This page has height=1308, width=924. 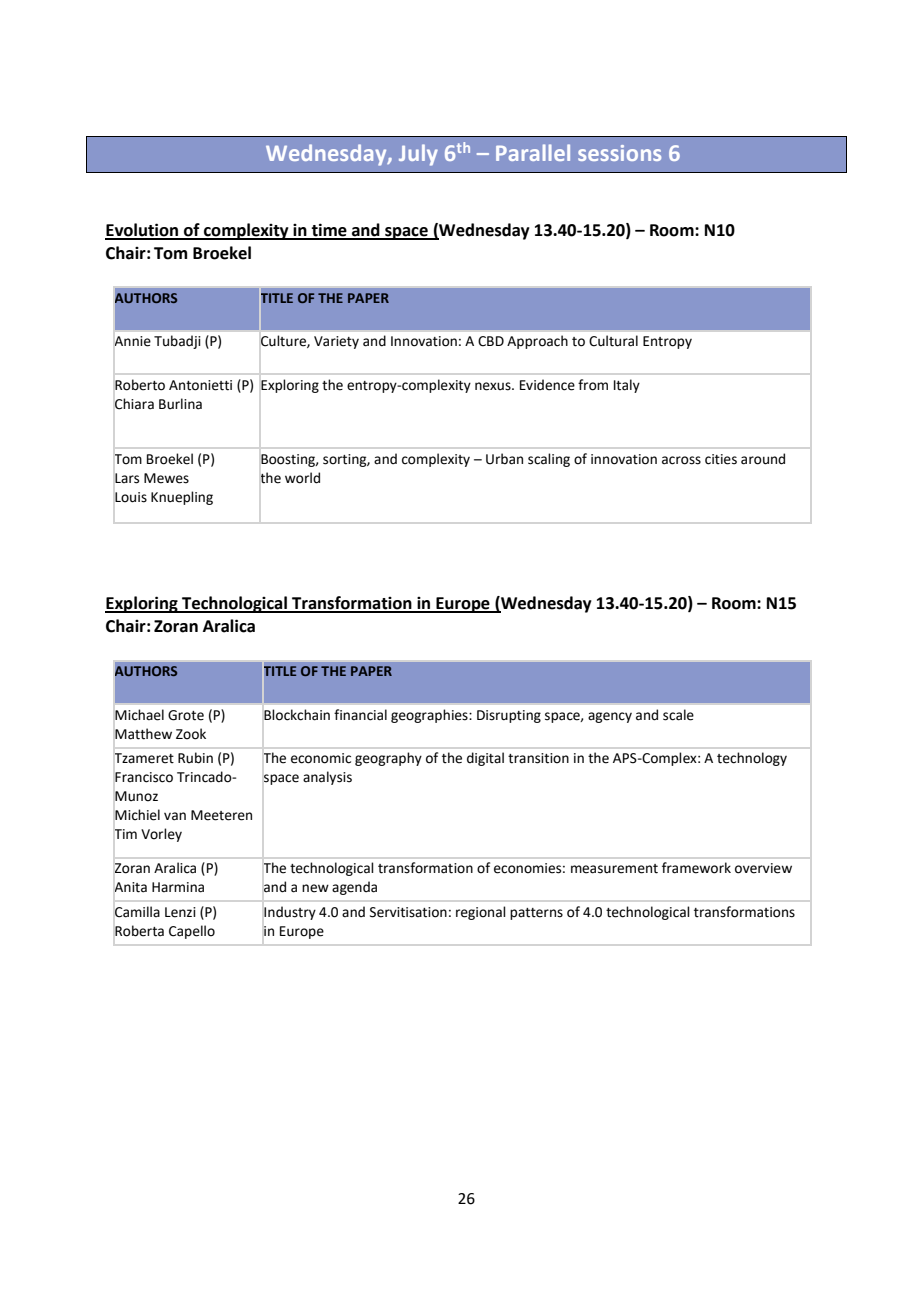 I want to click on sessions, so click(x=619, y=153).
